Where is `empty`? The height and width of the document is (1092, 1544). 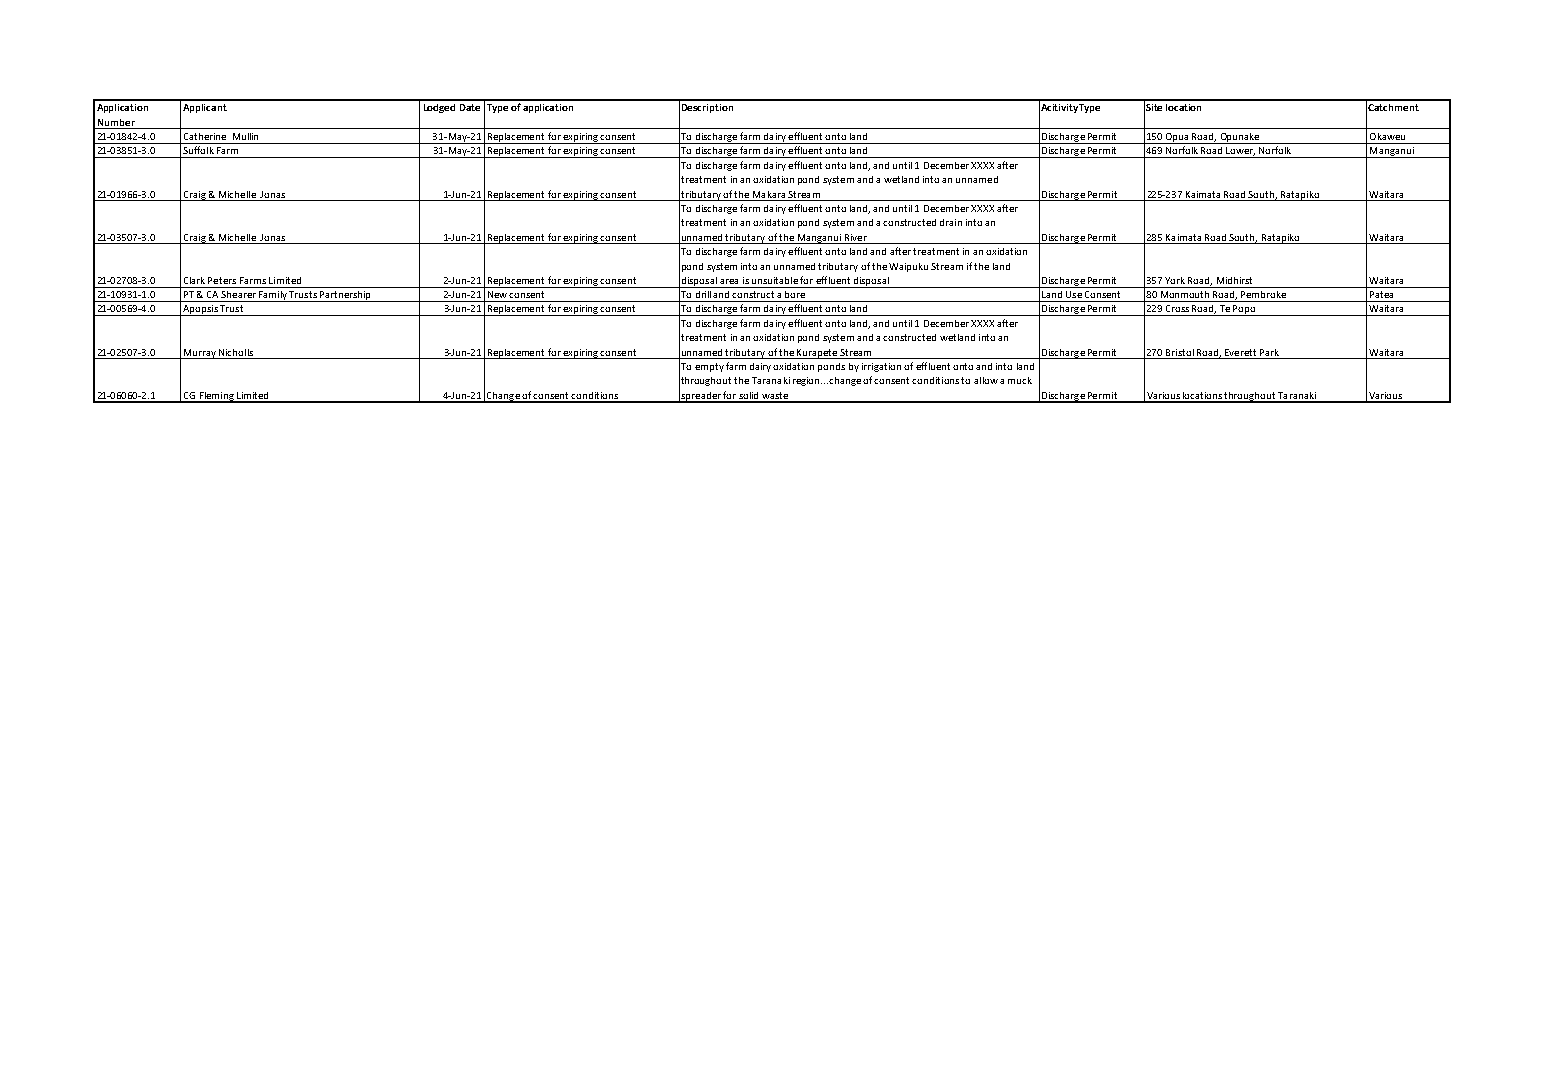
empty is located at coordinates (709, 367).
